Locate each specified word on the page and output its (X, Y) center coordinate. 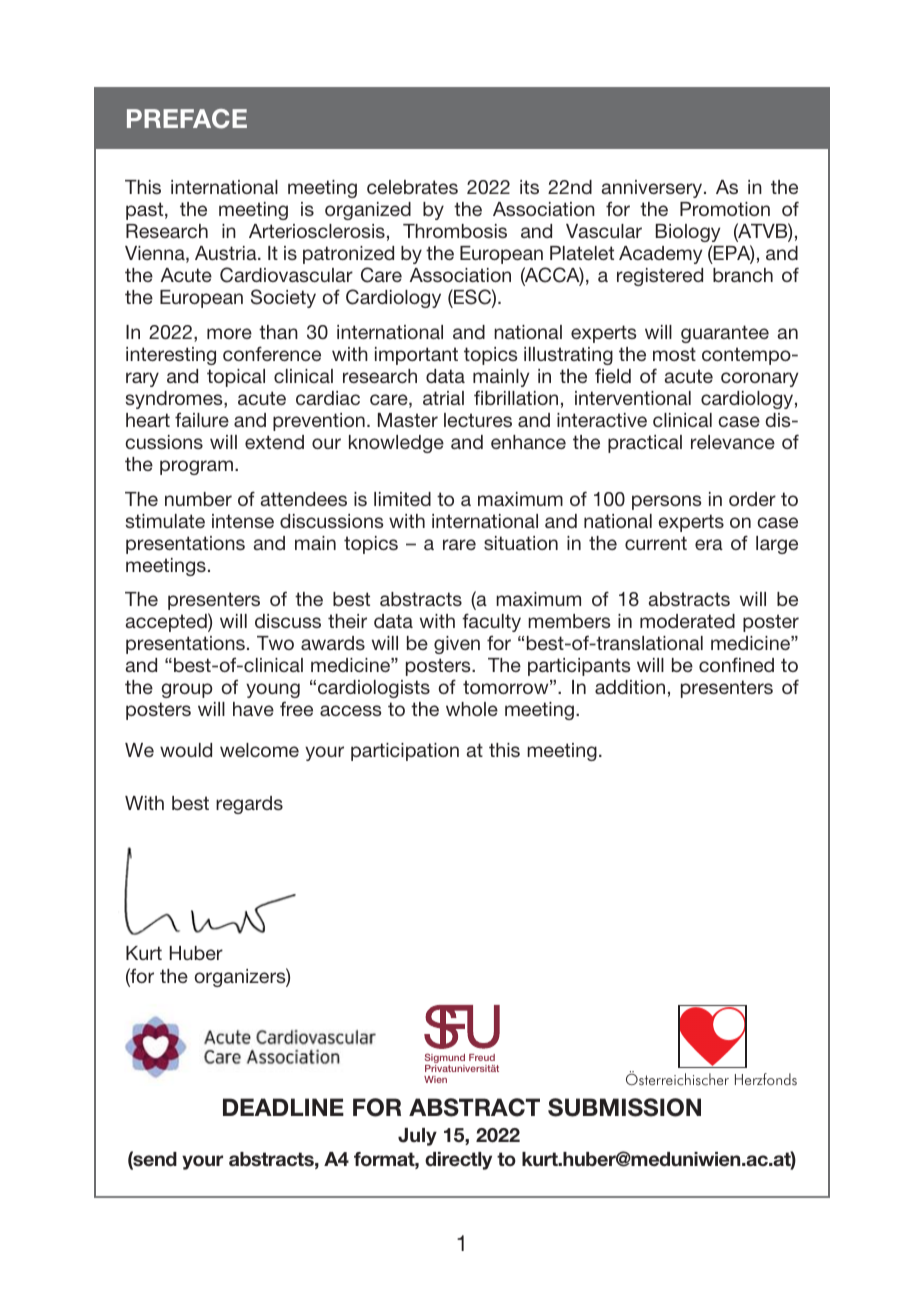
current (656, 543)
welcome (259, 750)
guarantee (725, 334)
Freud (482, 1057)
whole (472, 709)
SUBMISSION (624, 1107)
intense (243, 521)
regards (249, 805)
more (229, 333)
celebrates (412, 187)
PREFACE (187, 119)
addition (630, 687)
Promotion (725, 209)
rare (459, 544)
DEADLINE (283, 1107)
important (416, 356)
